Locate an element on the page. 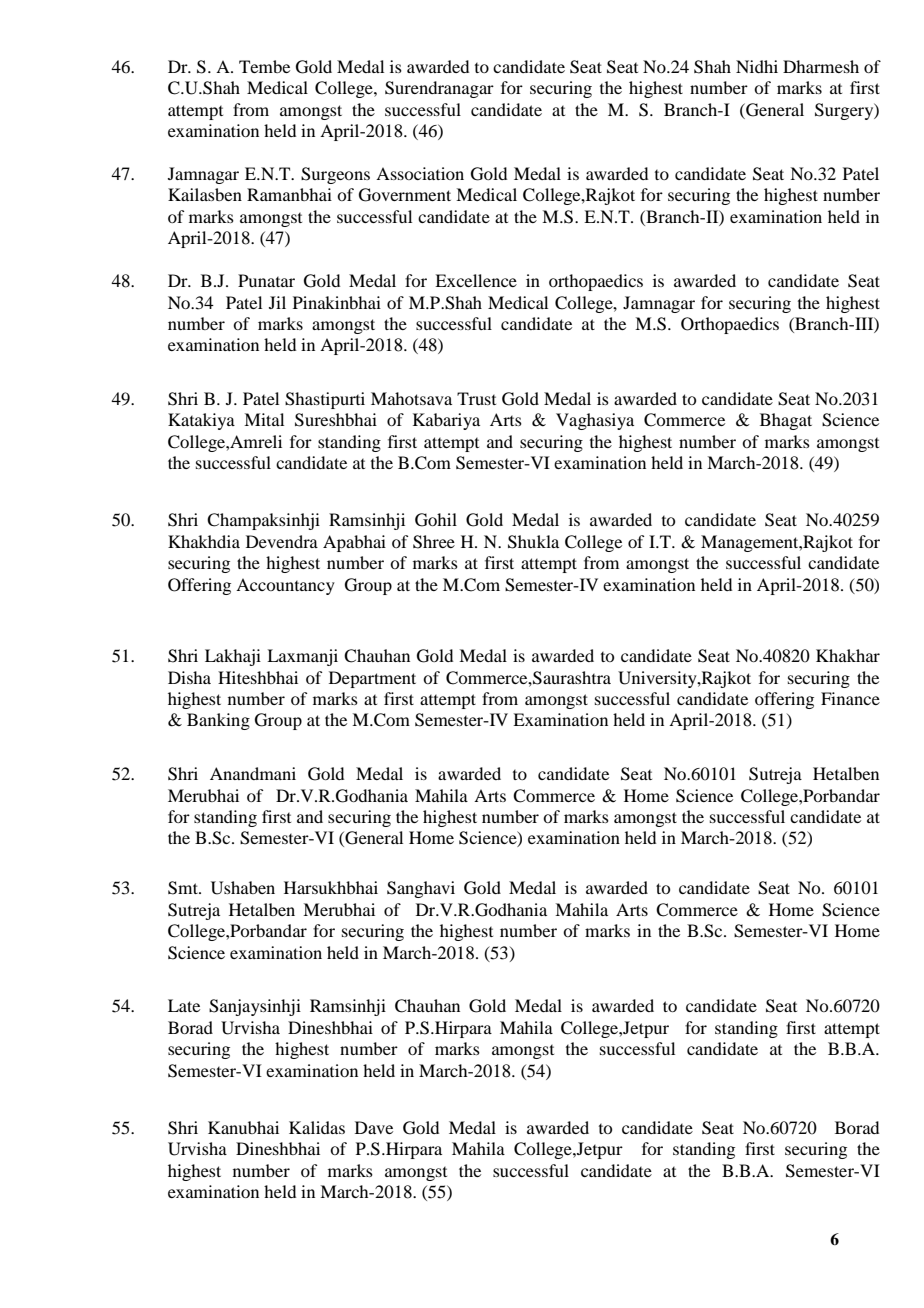  Finance is located at coordinates (850, 698).
